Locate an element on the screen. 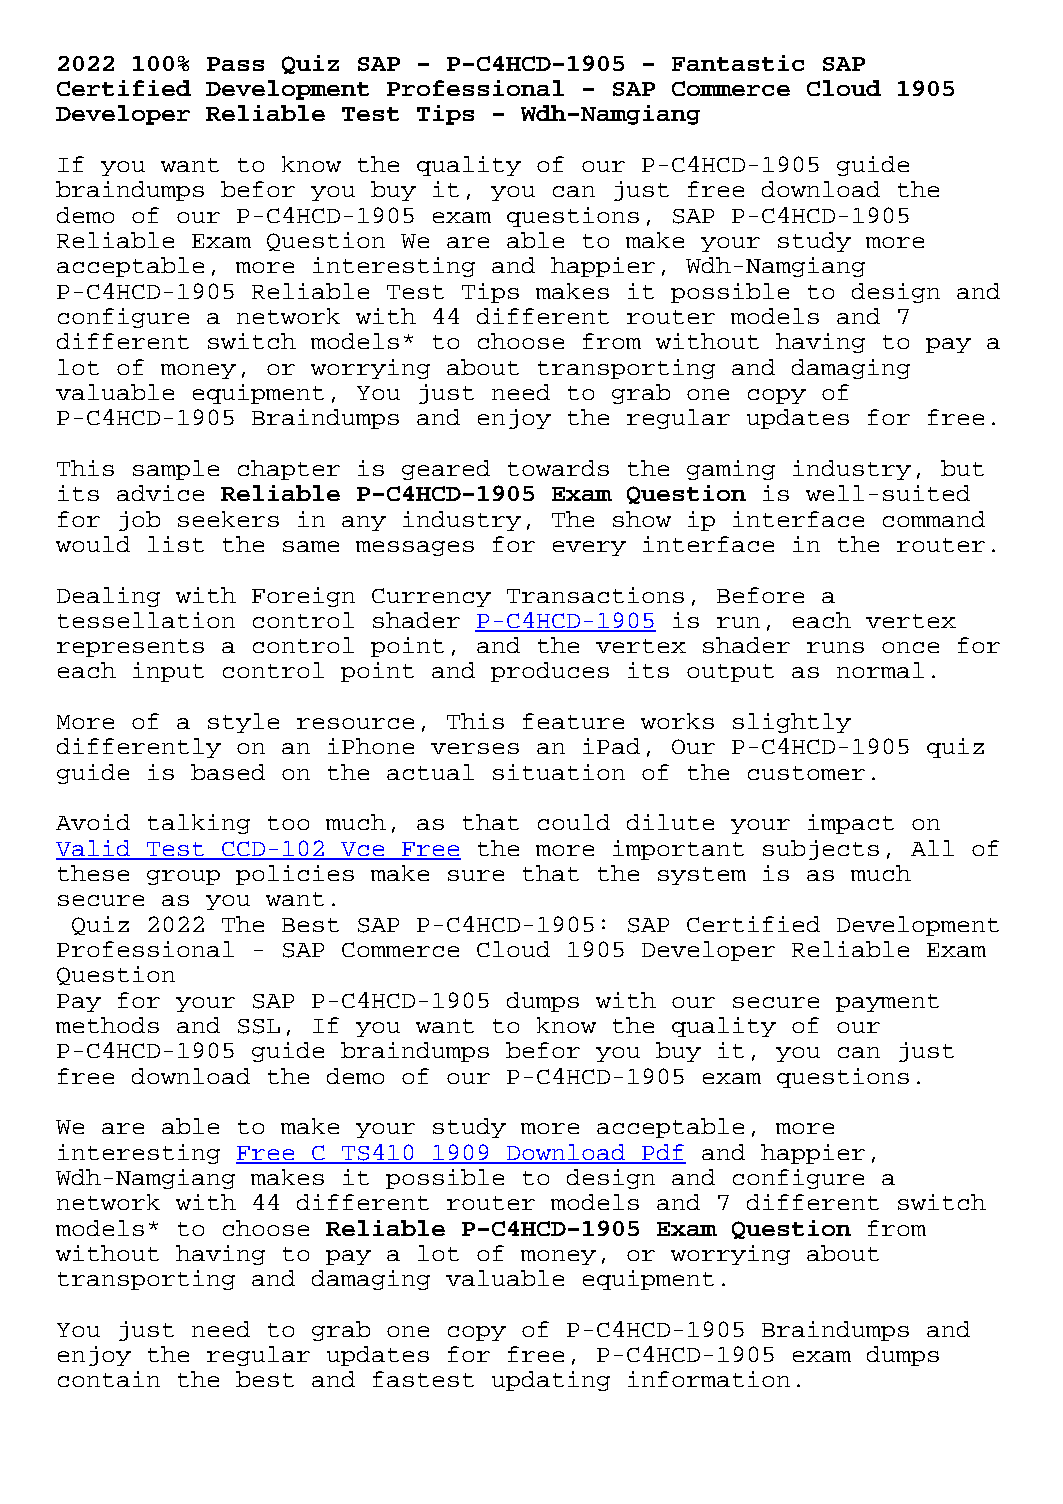  but is located at coordinates (962, 468).
